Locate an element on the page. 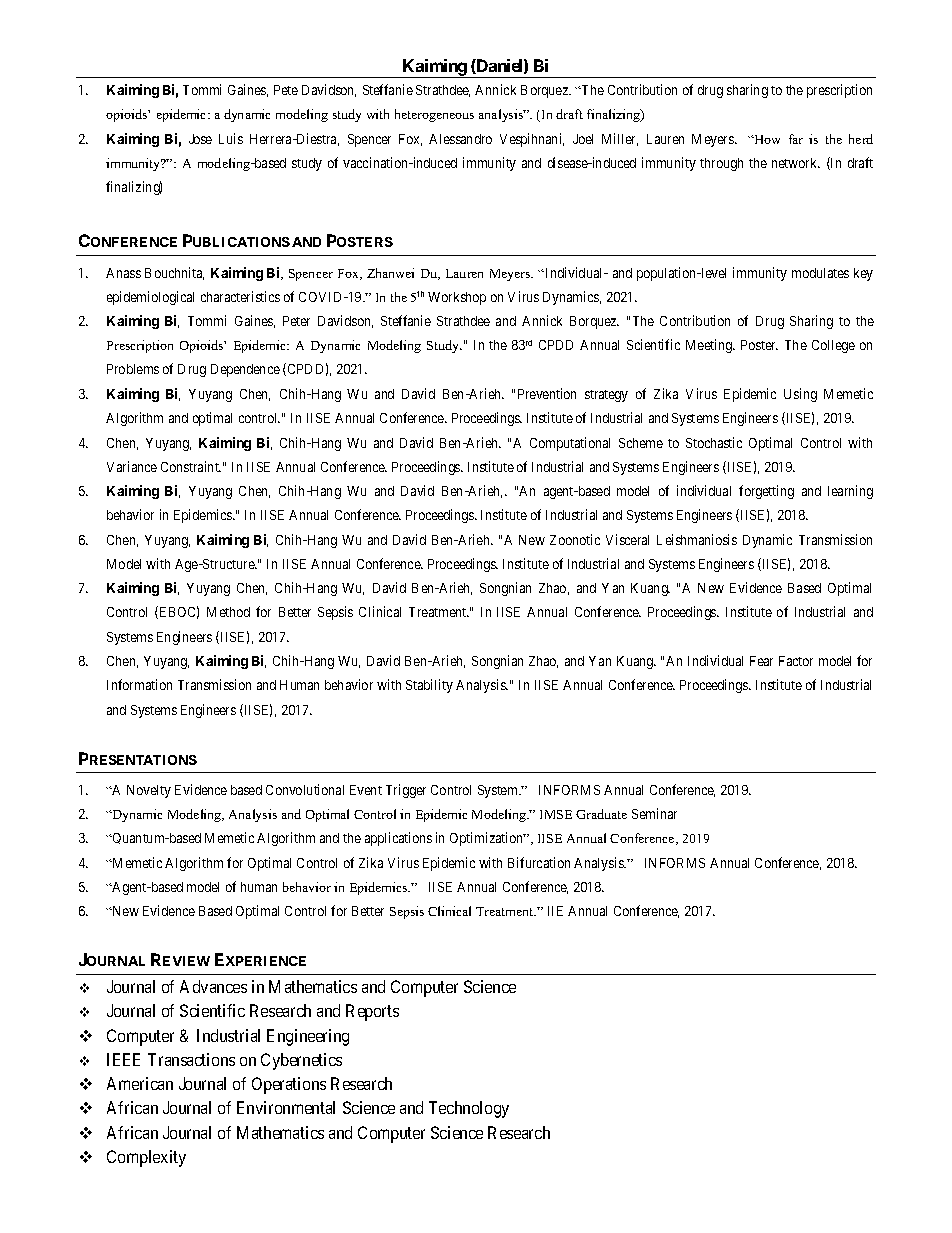 This document has height=1233, width=952. Jose is located at coordinates (200, 139).
